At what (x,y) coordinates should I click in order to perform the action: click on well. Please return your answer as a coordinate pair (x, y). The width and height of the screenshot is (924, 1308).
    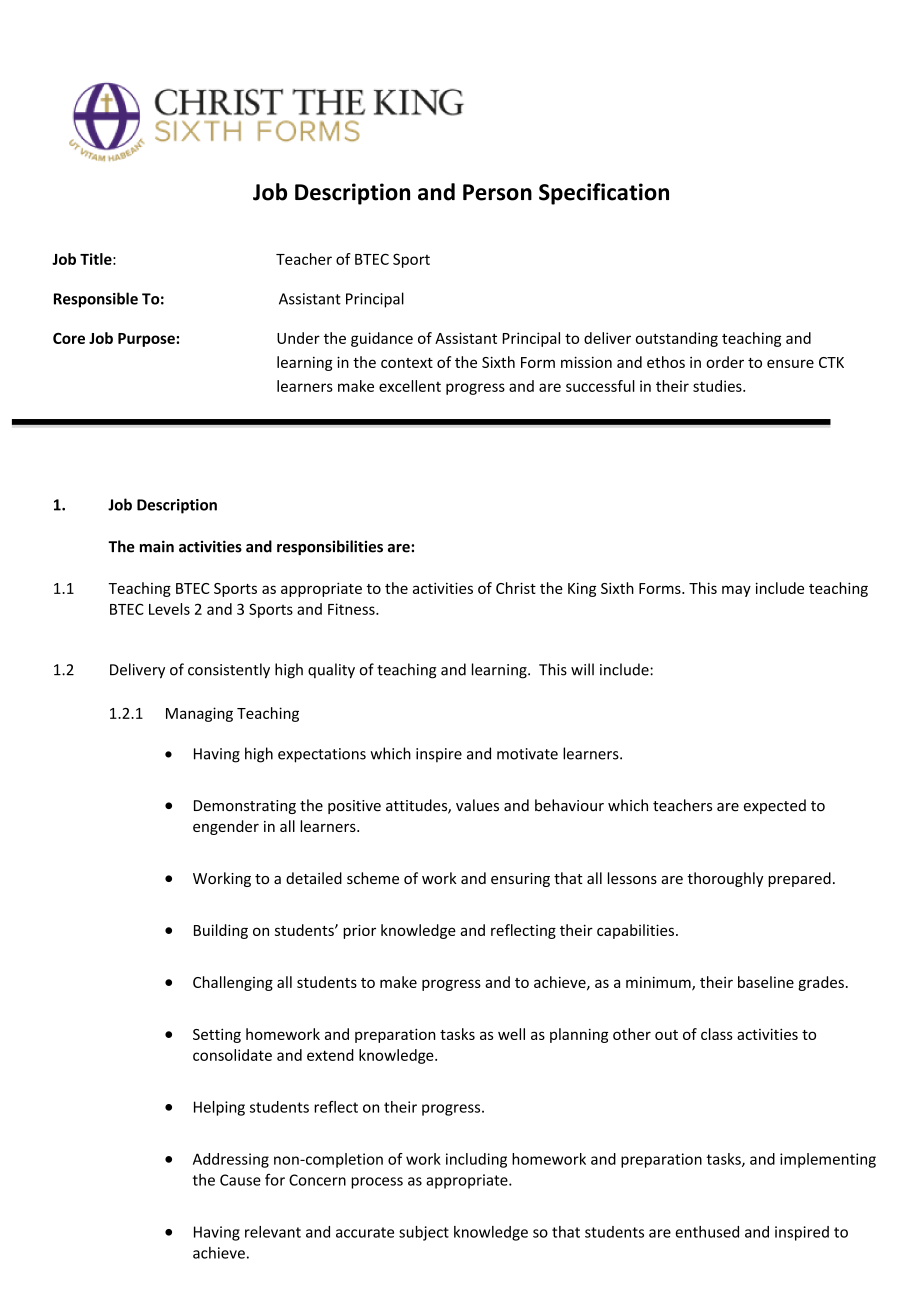
    Looking at the image, I should click on (511, 1034).
